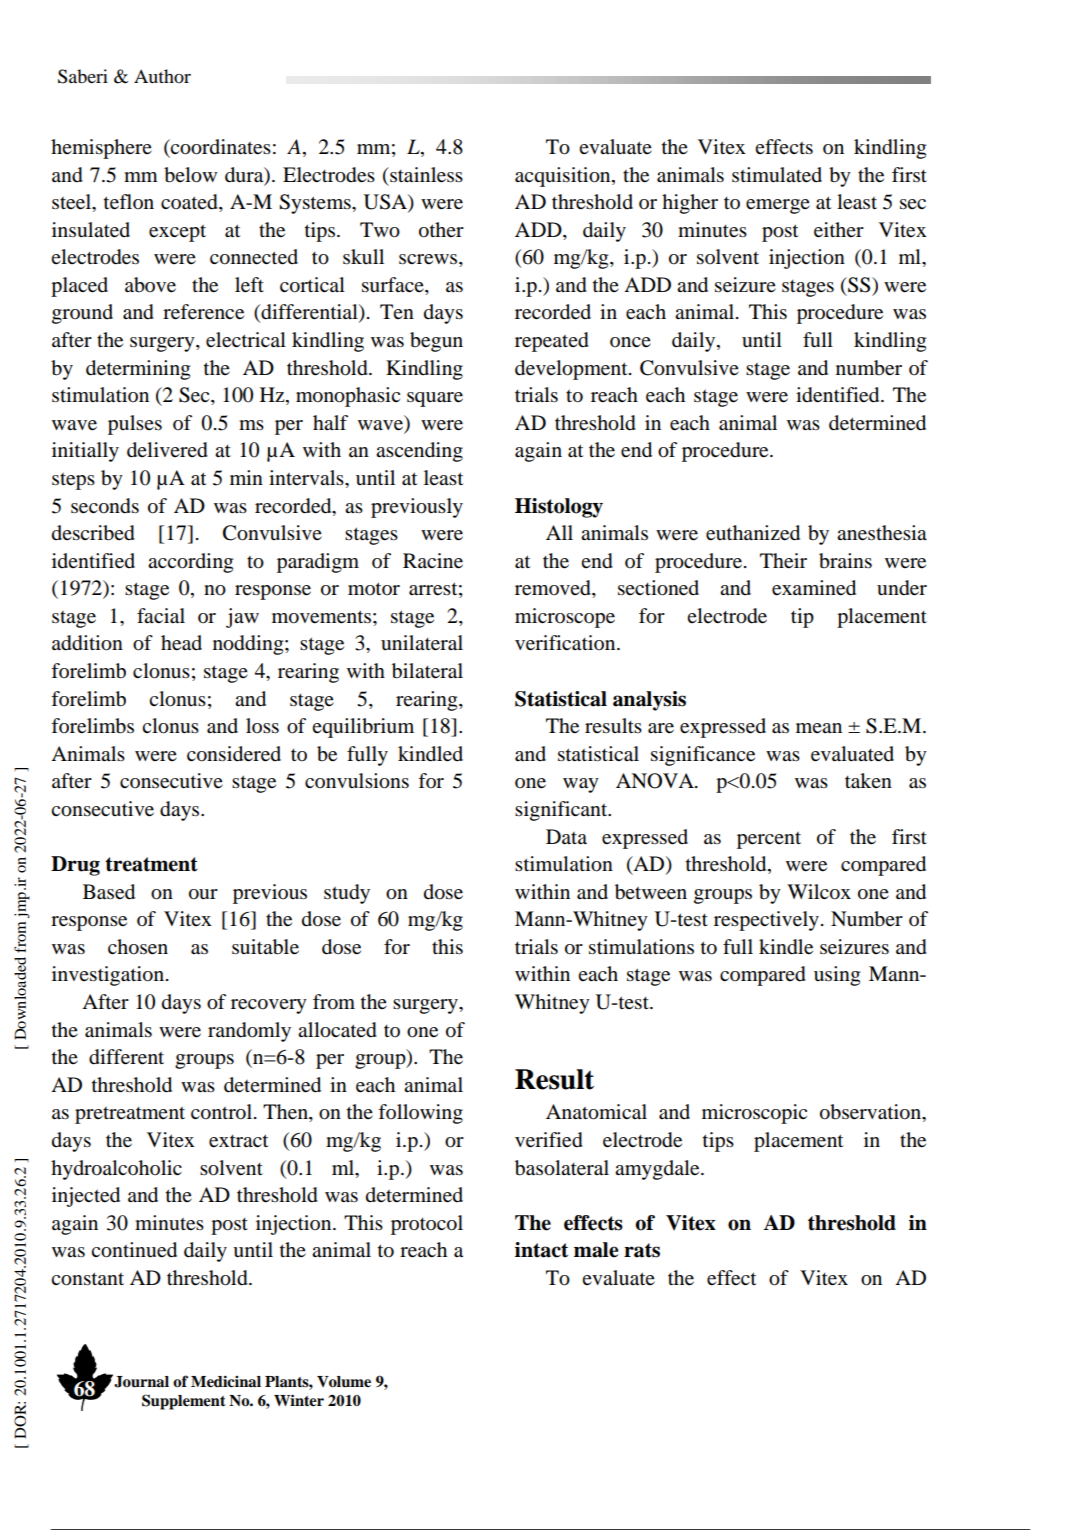 The image size is (1081, 1530). What do you see at coordinates (433, 561) in the page?
I see `Racine` at bounding box center [433, 561].
